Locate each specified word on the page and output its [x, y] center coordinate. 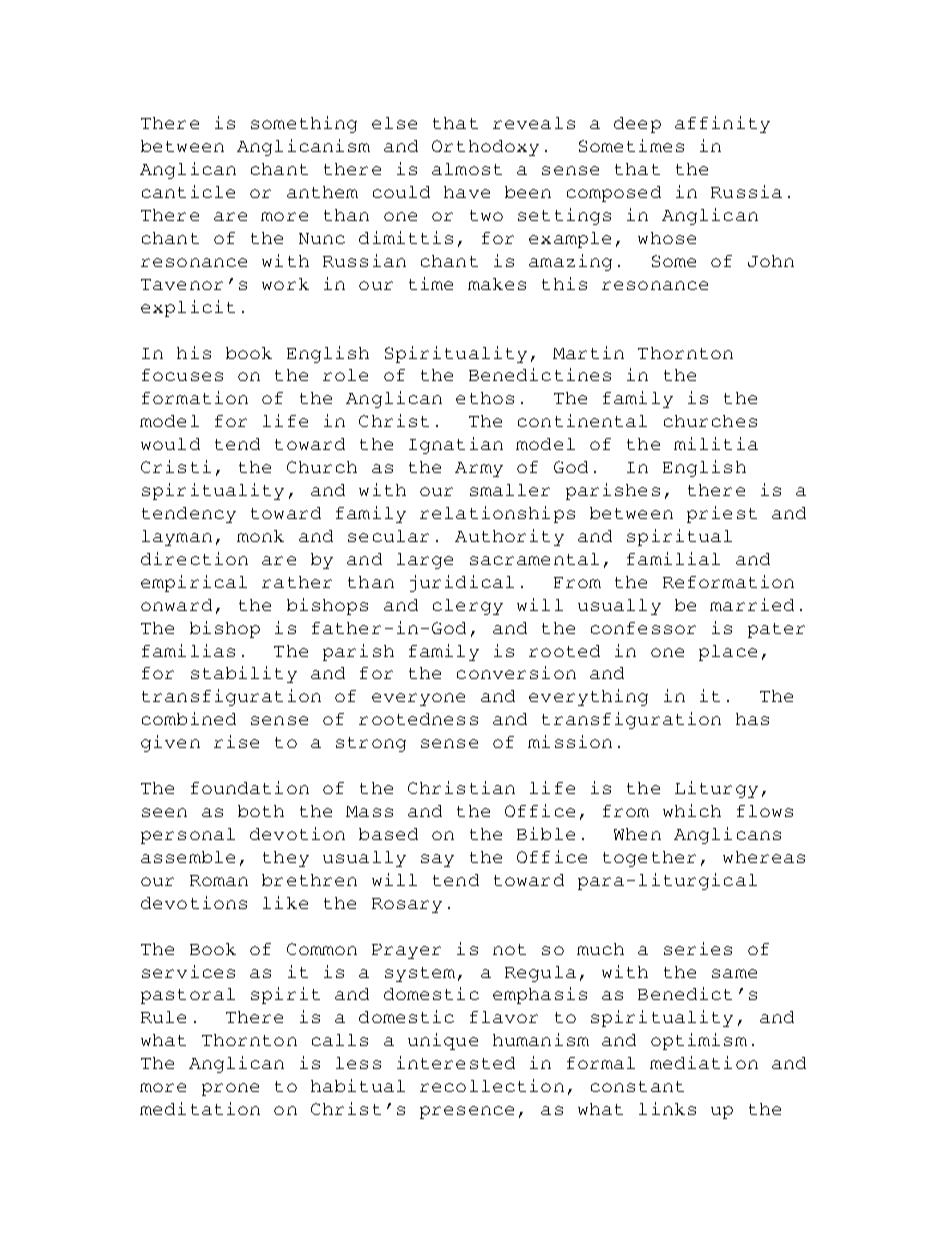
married [752, 604]
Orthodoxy [485, 148]
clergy [468, 607]
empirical [194, 583]
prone [230, 1089]
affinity [722, 124]
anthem [322, 192]
